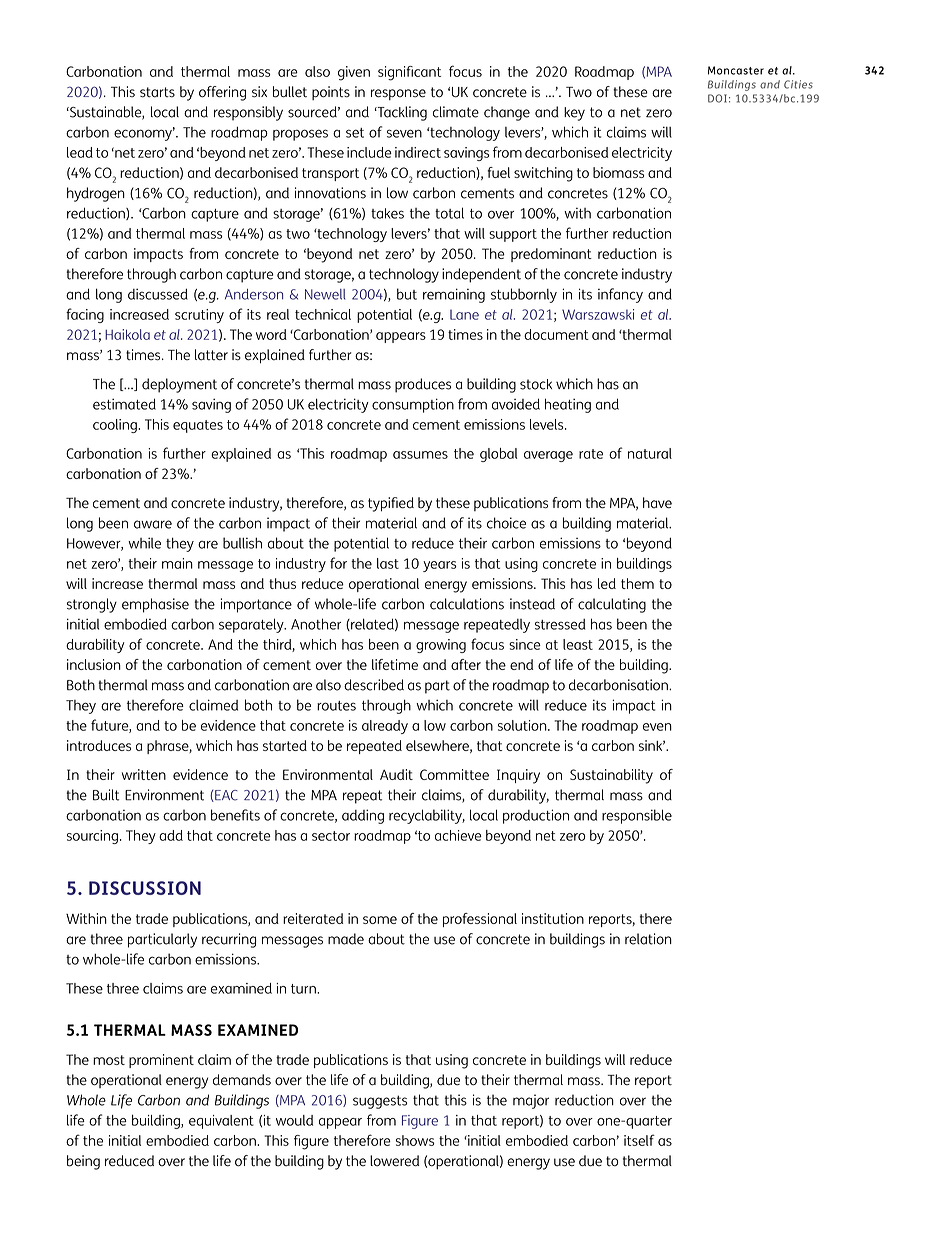  I want to click on assumes, so click(420, 455).
